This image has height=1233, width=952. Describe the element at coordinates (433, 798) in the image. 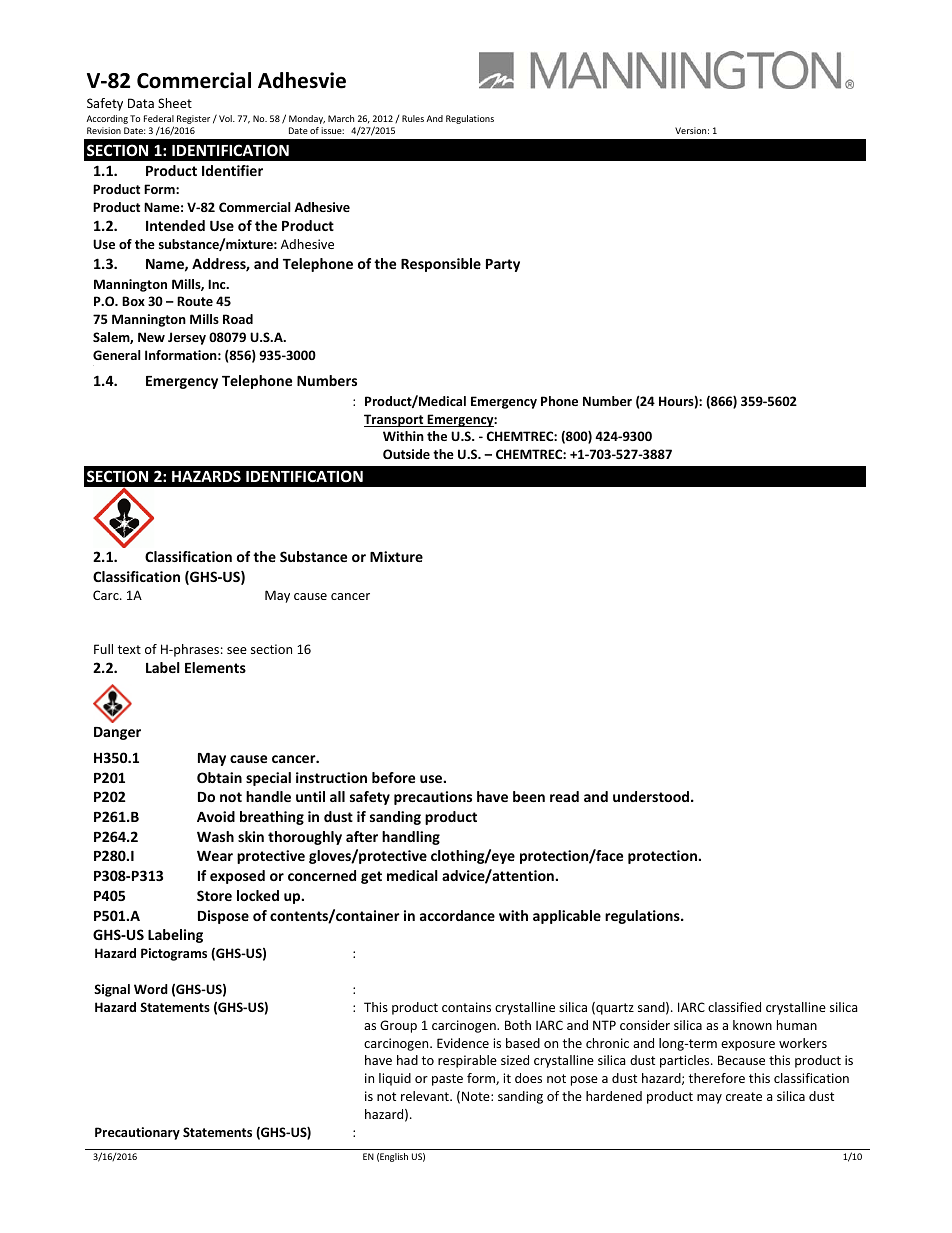

I see `precautions` at that location.
